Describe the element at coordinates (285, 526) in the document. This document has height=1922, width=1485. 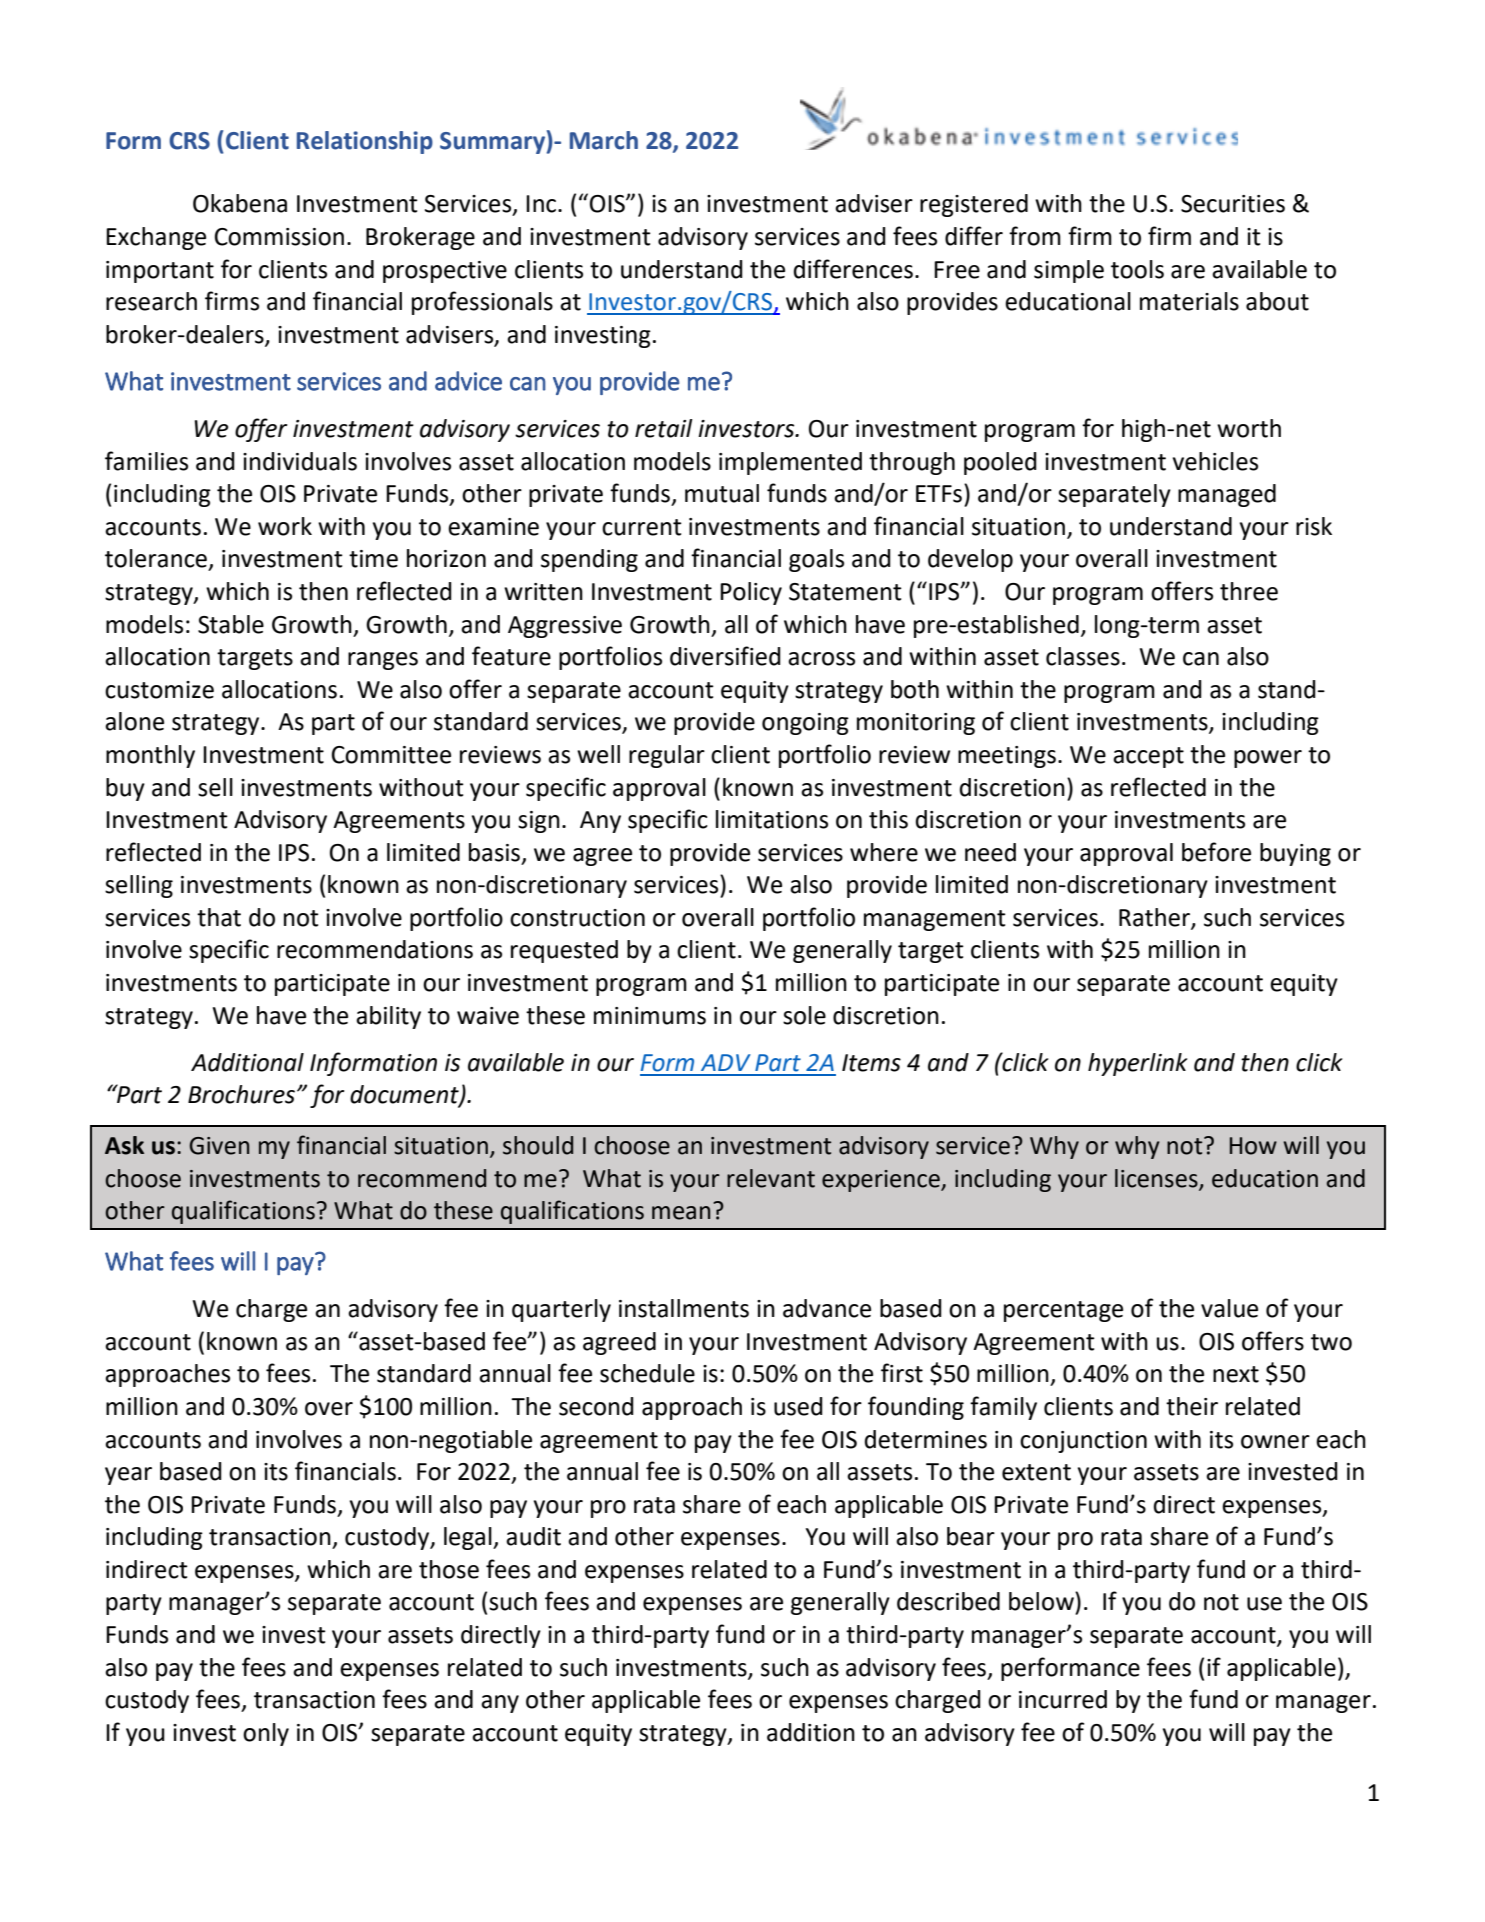
I see `work` at that location.
